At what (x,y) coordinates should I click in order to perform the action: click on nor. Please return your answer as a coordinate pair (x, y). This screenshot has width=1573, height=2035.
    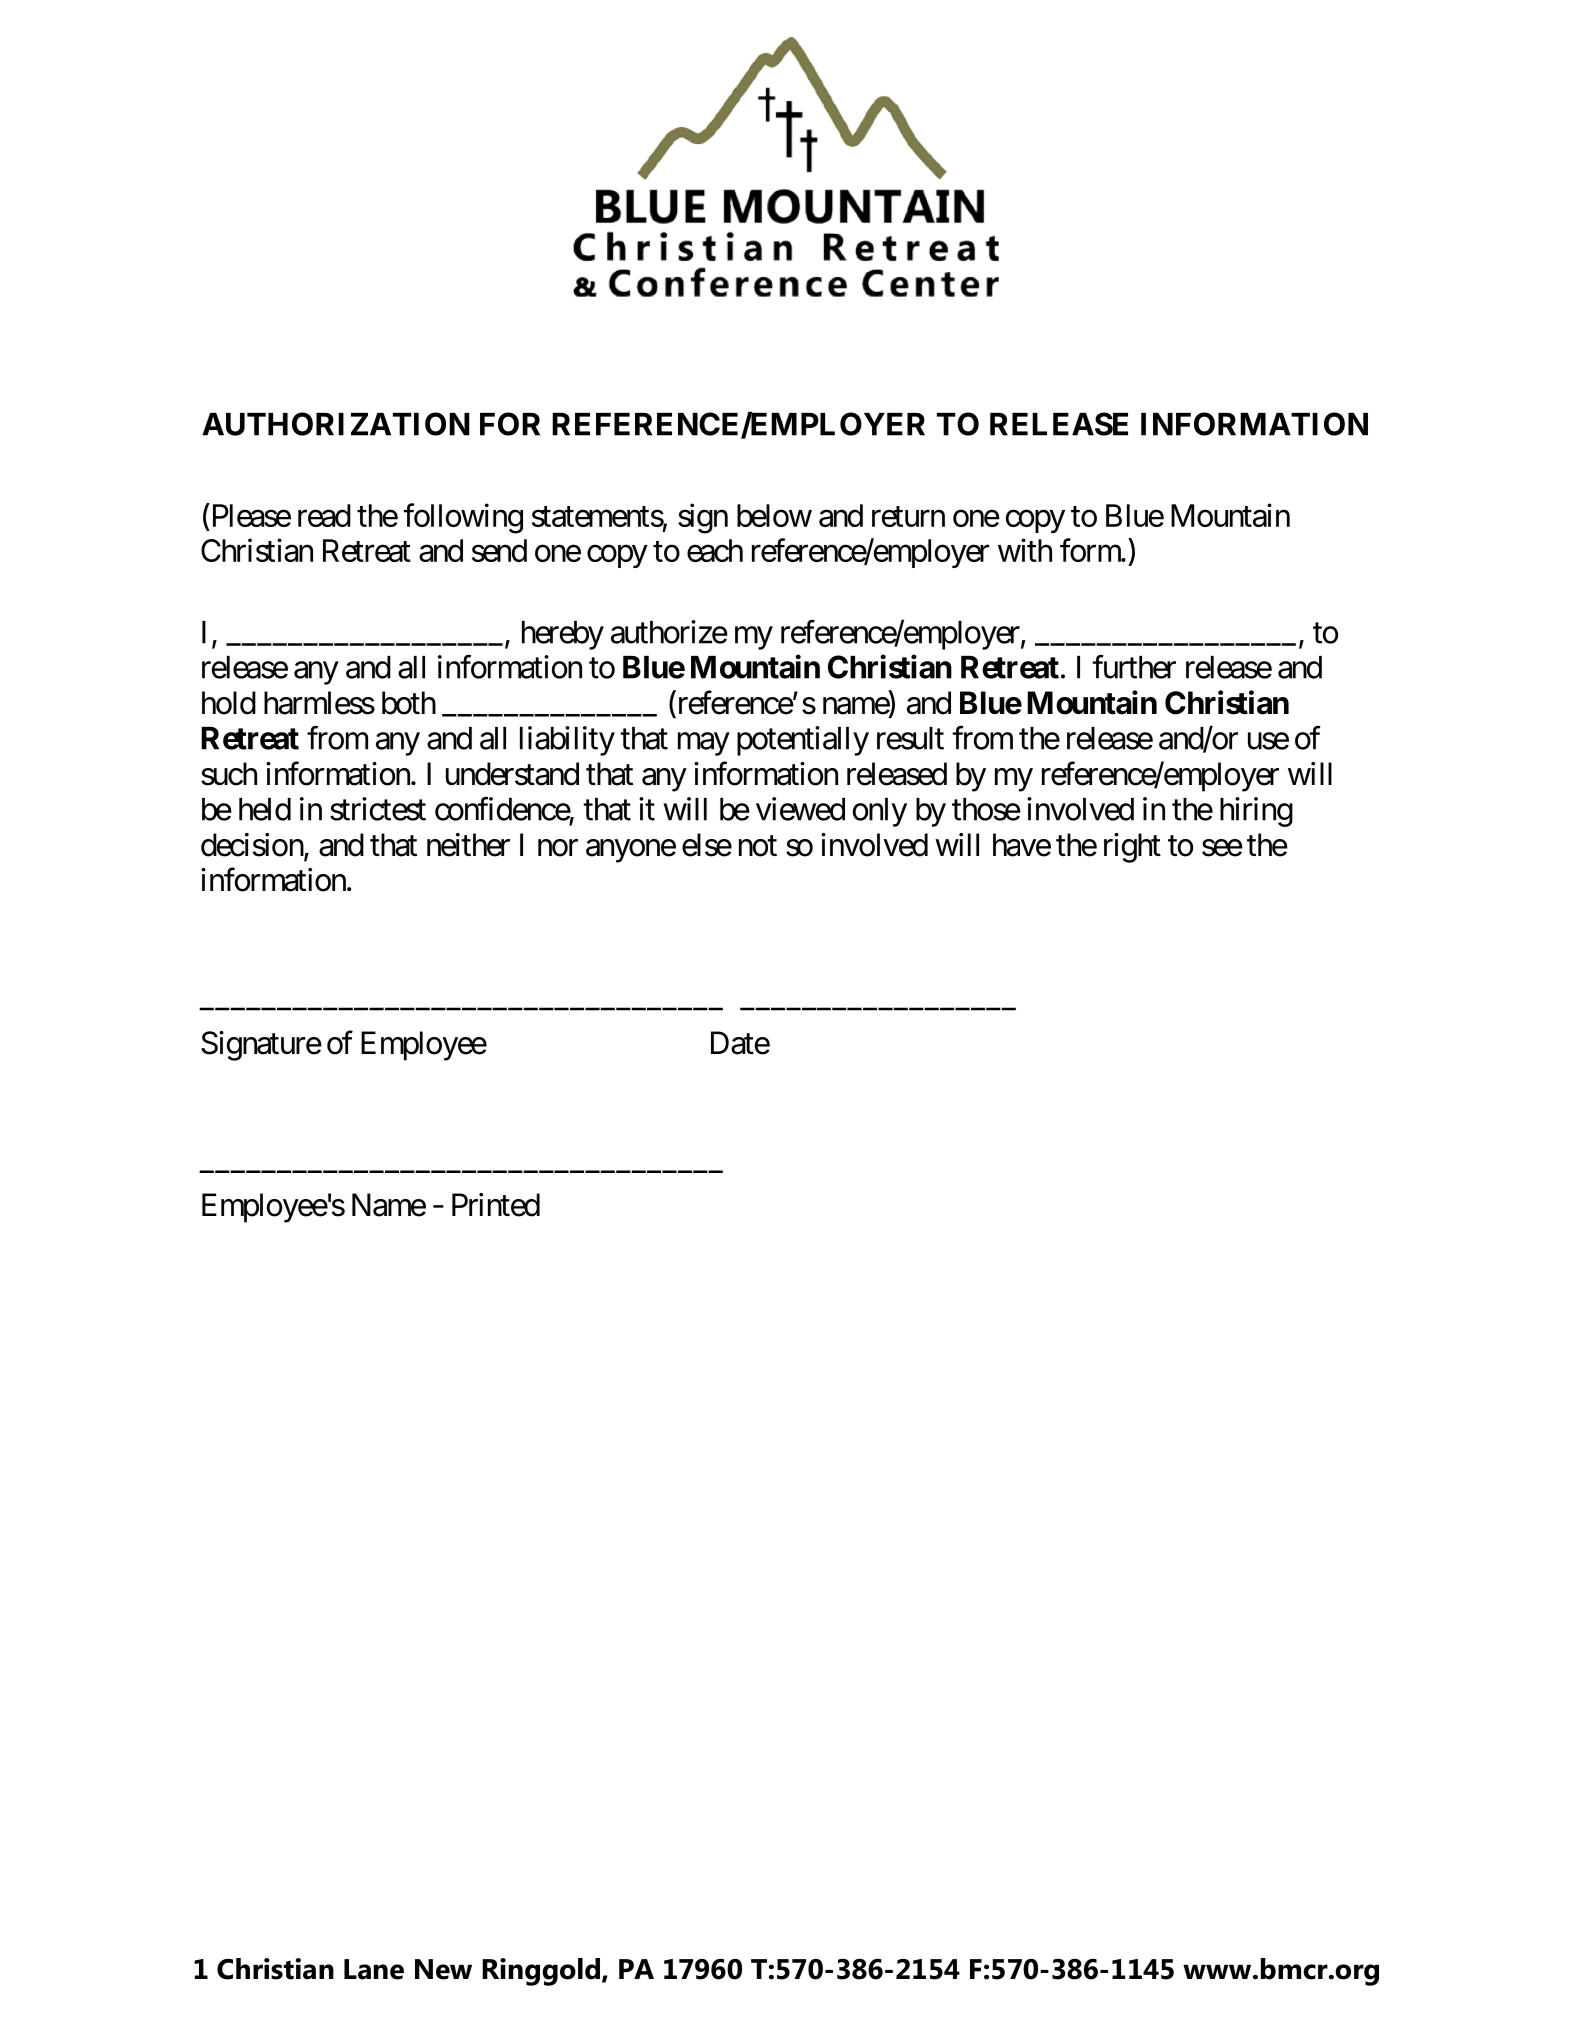
    Looking at the image, I should click on (558, 848).
